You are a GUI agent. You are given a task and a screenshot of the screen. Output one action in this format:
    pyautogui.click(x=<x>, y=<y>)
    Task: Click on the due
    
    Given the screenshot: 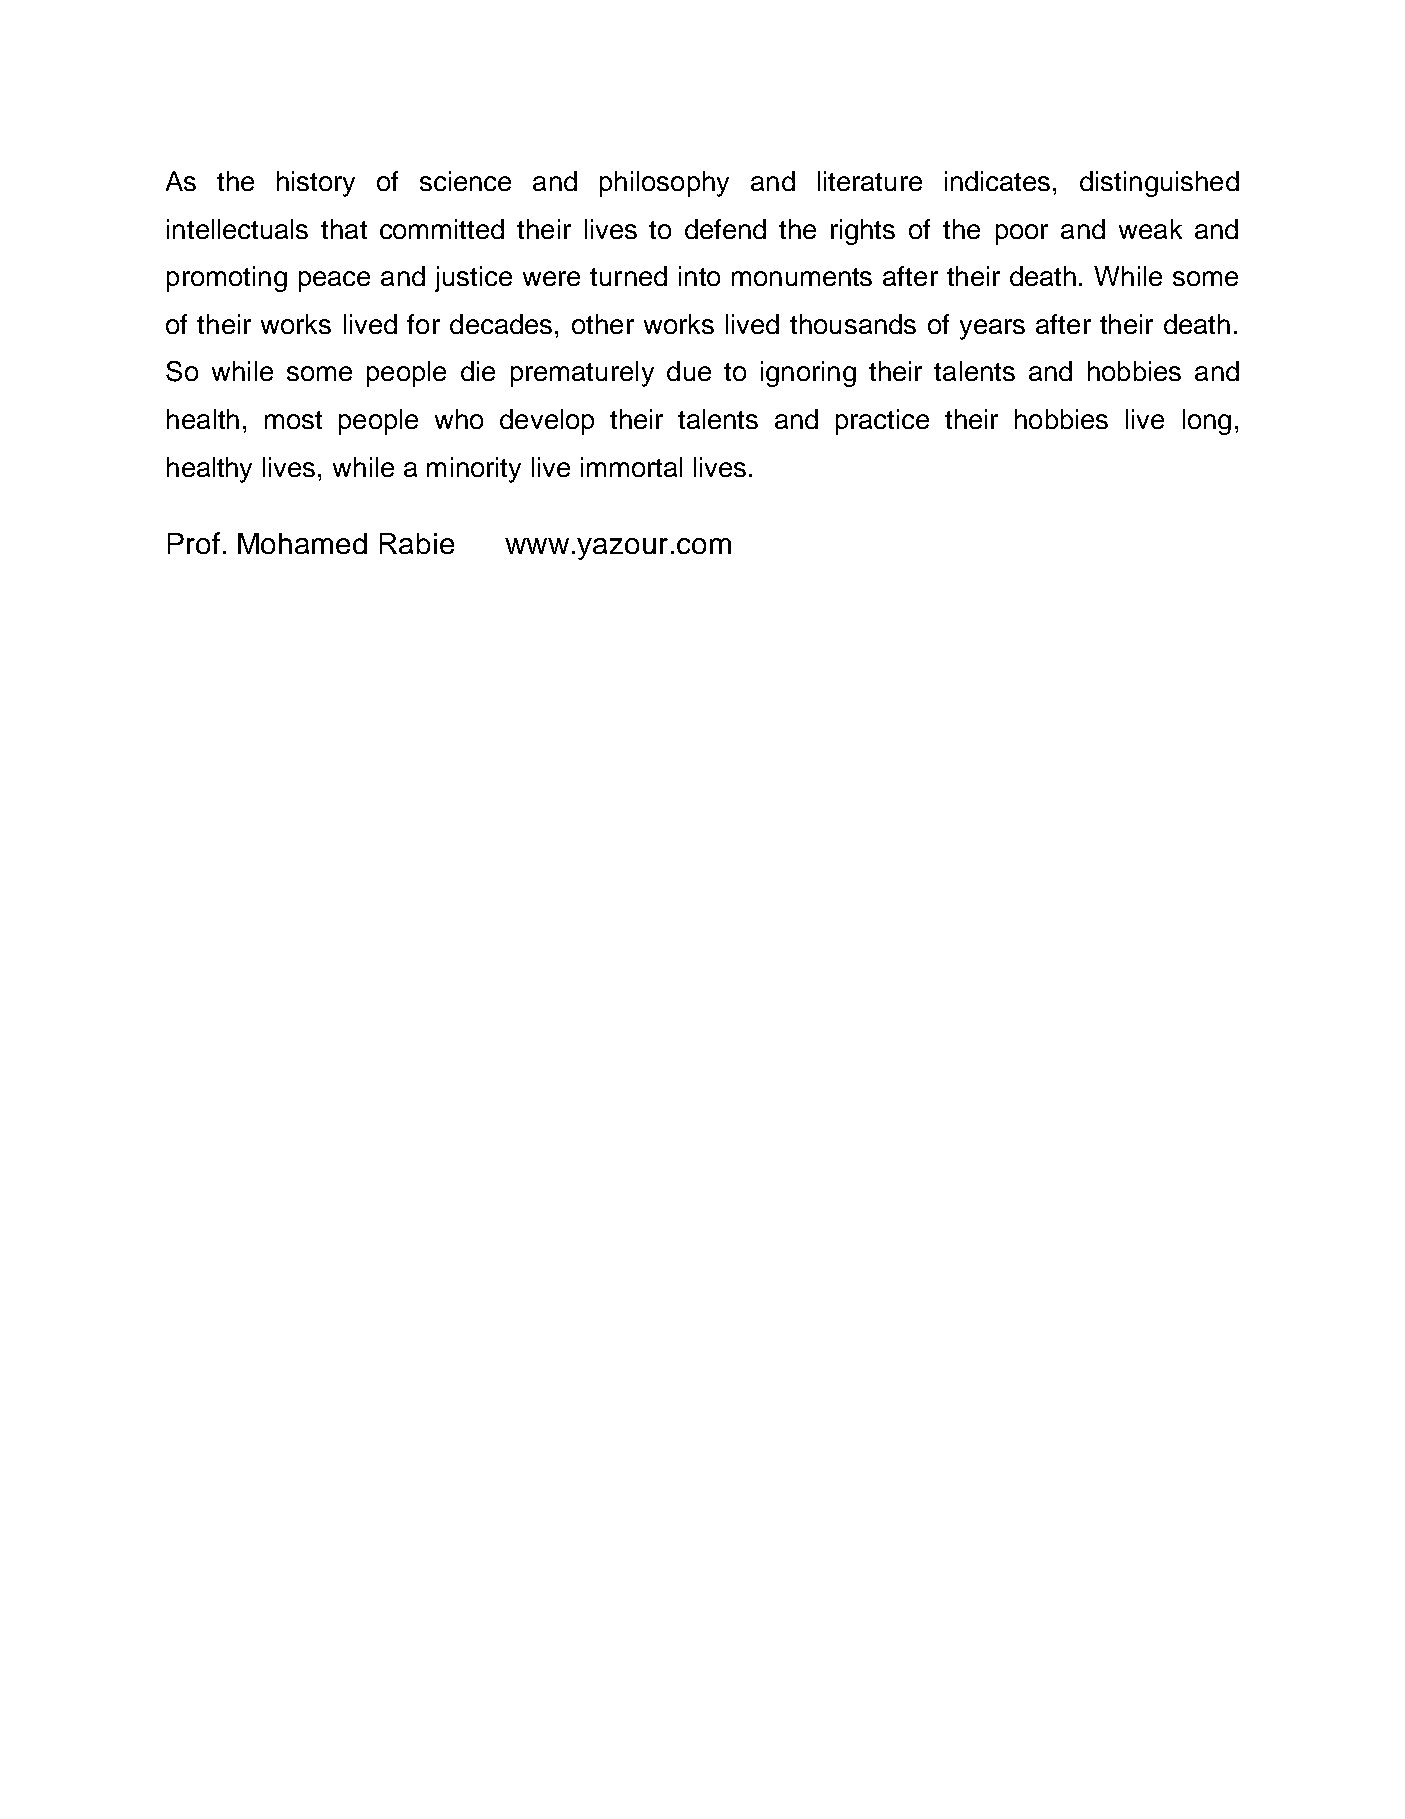 What is the action you would take?
    pyautogui.click(x=689, y=371)
